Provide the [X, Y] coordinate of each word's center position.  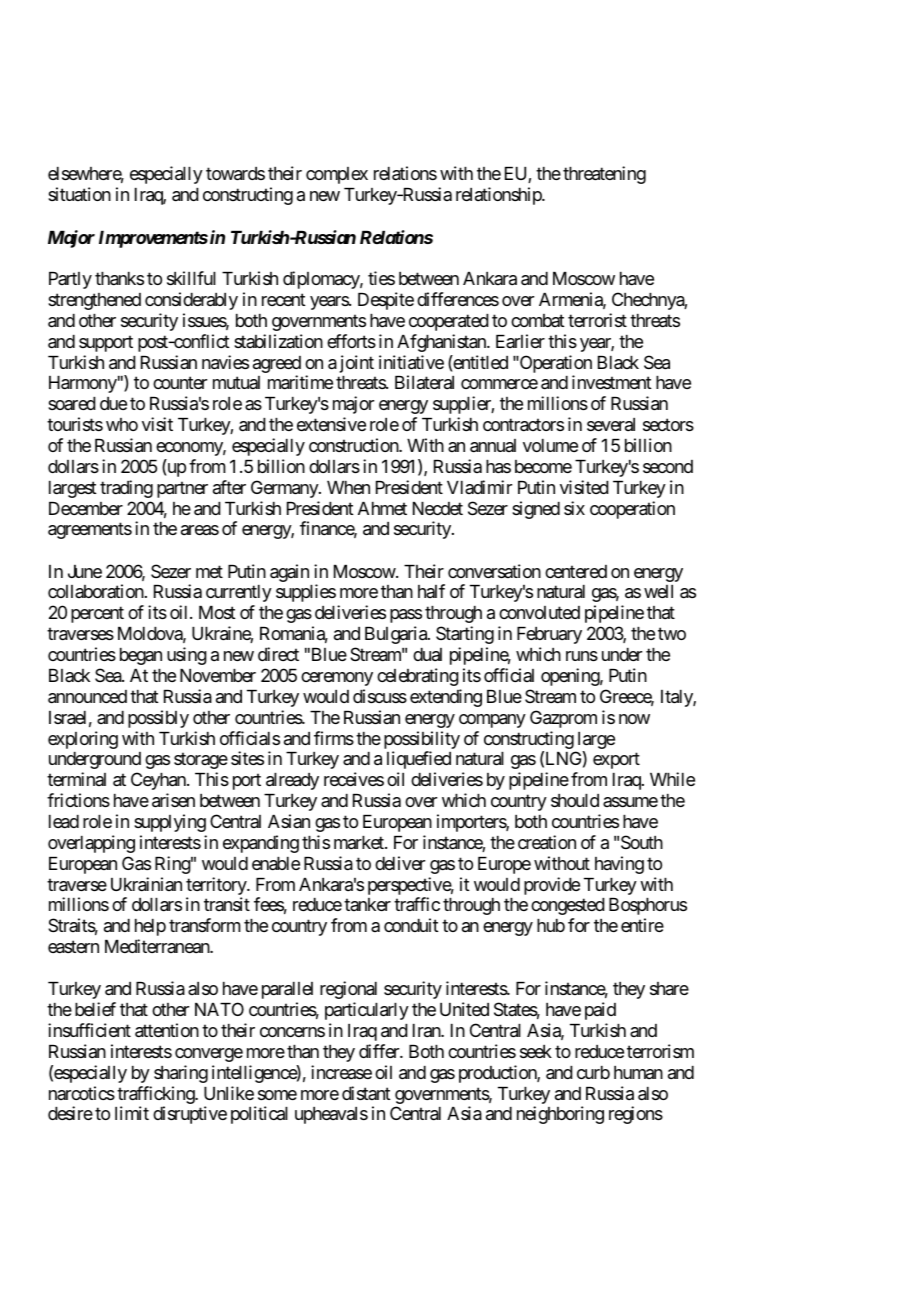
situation [79, 194]
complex [337, 175]
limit [132, 1113]
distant [366, 1093]
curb [593, 1072]
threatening [604, 175]
